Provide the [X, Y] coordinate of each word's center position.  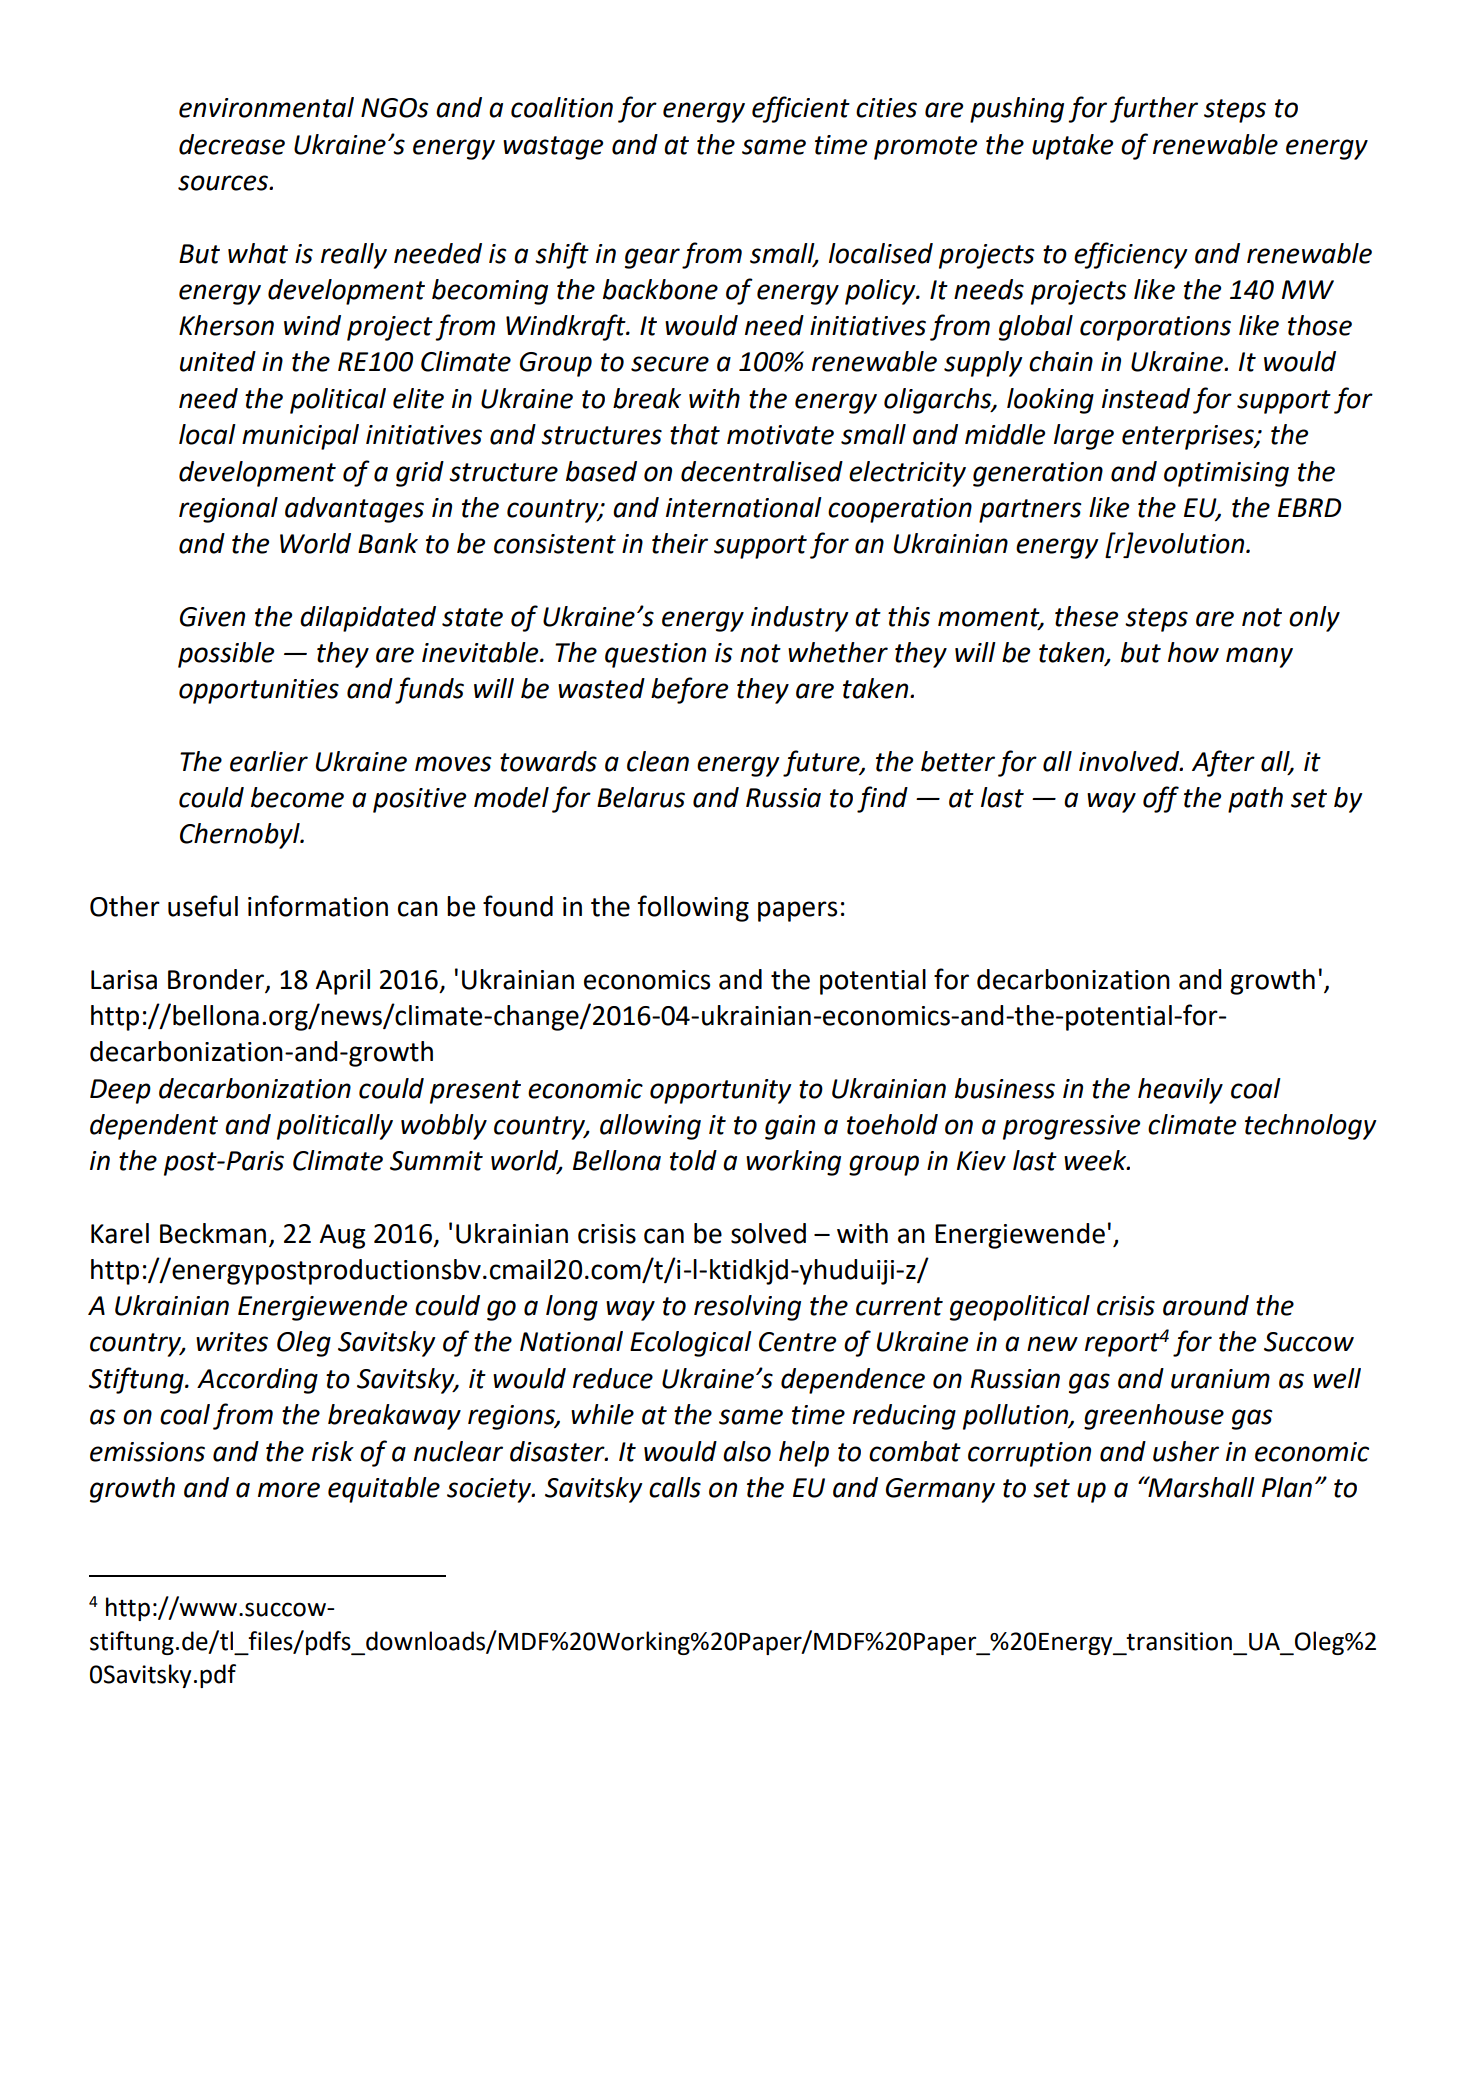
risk [333, 1451]
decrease [232, 144]
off [1161, 799]
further [1154, 109]
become [297, 797]
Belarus [641, 797]
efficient [801, 109]
